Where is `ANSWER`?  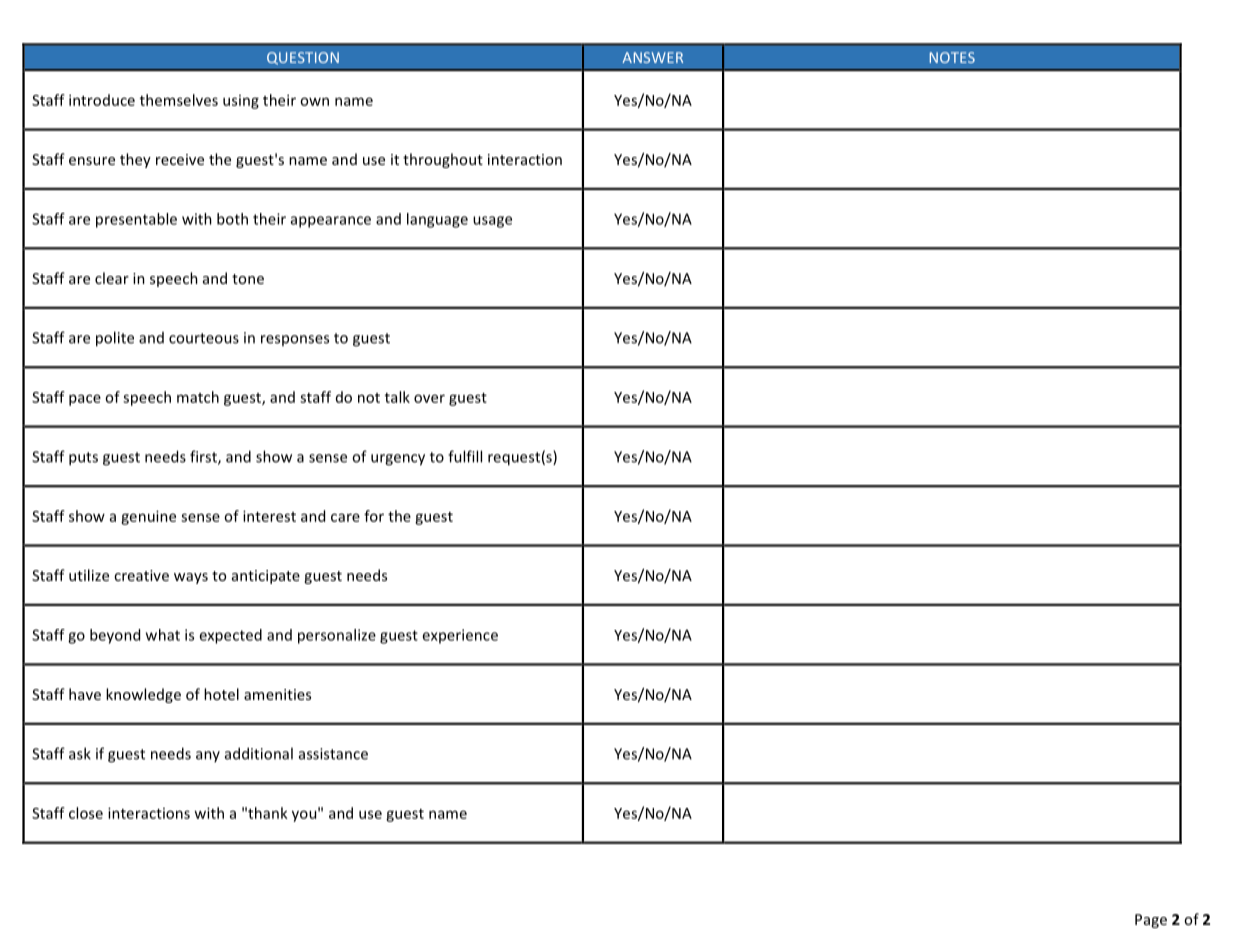
ANSWER is located at coordinates (652, 57).
